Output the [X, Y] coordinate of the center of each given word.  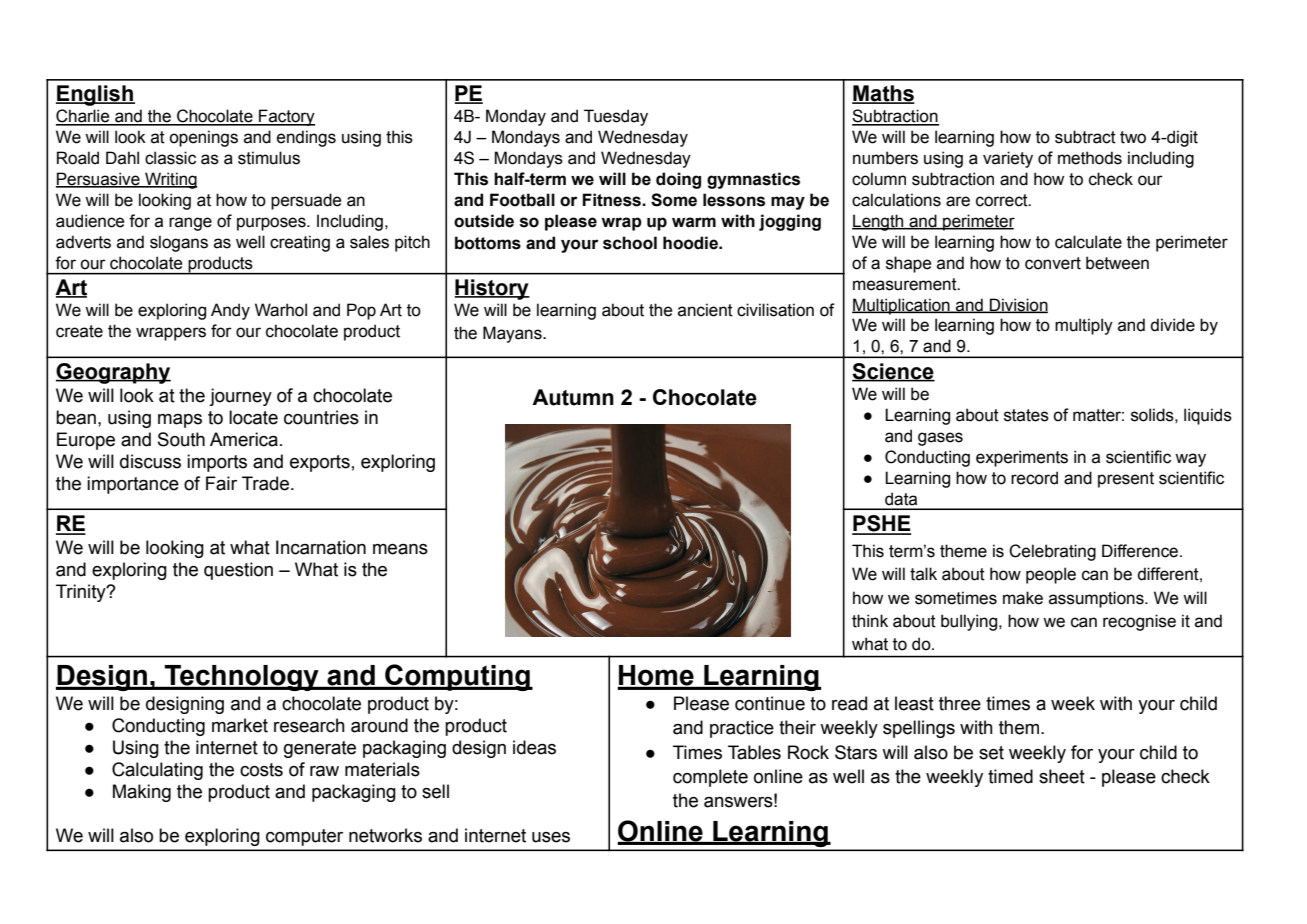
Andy [230, 311]
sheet [1062, 776]
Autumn [573, 397]
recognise [1139, 622]
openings [203, 138]
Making [142, 793]
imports [217, 463]
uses [551, 837]
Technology [242, 678]
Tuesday [616, 117]
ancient [705, 310]
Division [1018, 305]
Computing [457, 677]
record [1034, 478]
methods [1090, 158]
